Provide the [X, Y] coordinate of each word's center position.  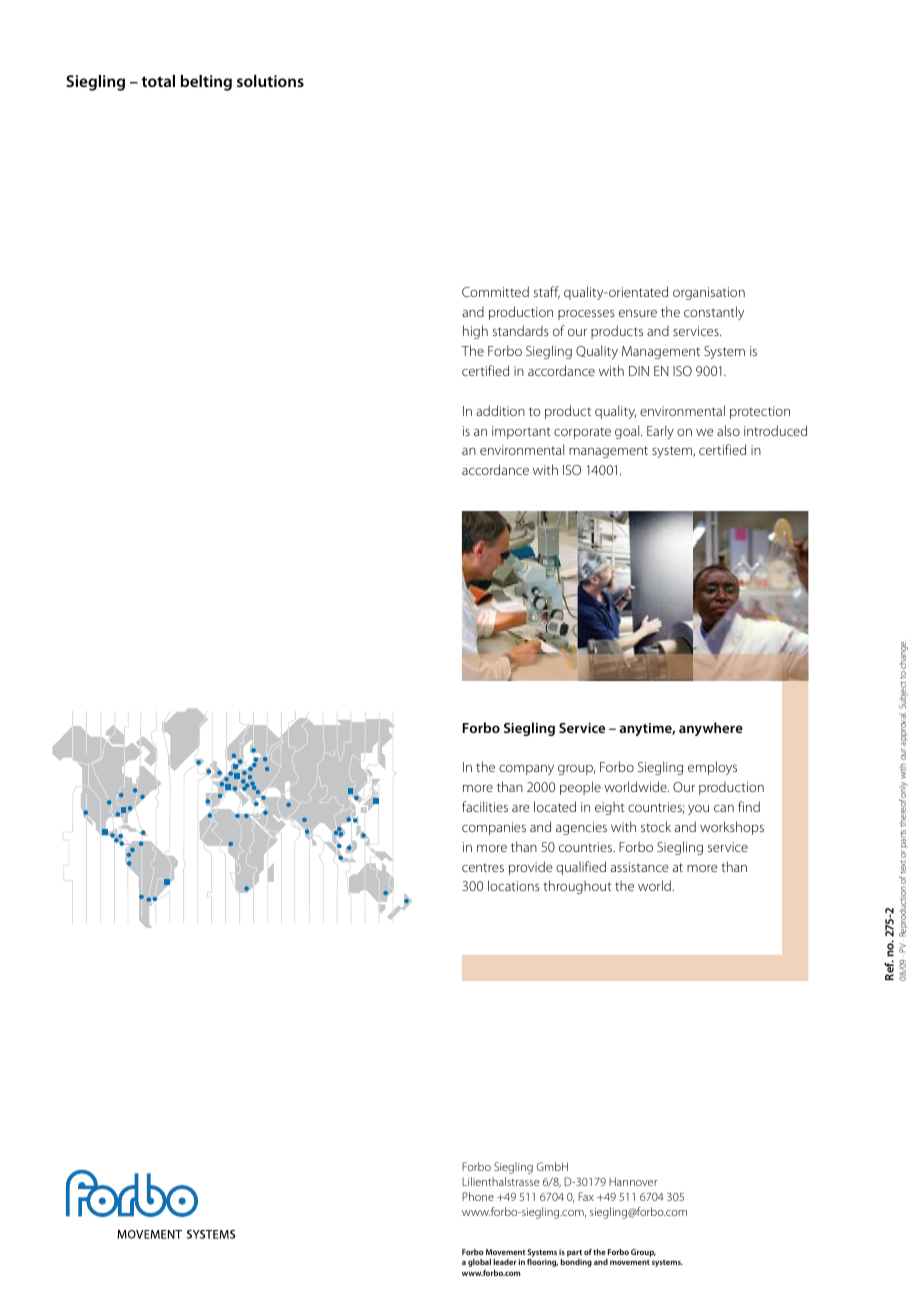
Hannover [633, 1181]
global [479, 1263]
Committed [495, 291]
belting [206, 83]
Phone [478, 1196]
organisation [709, 293]
